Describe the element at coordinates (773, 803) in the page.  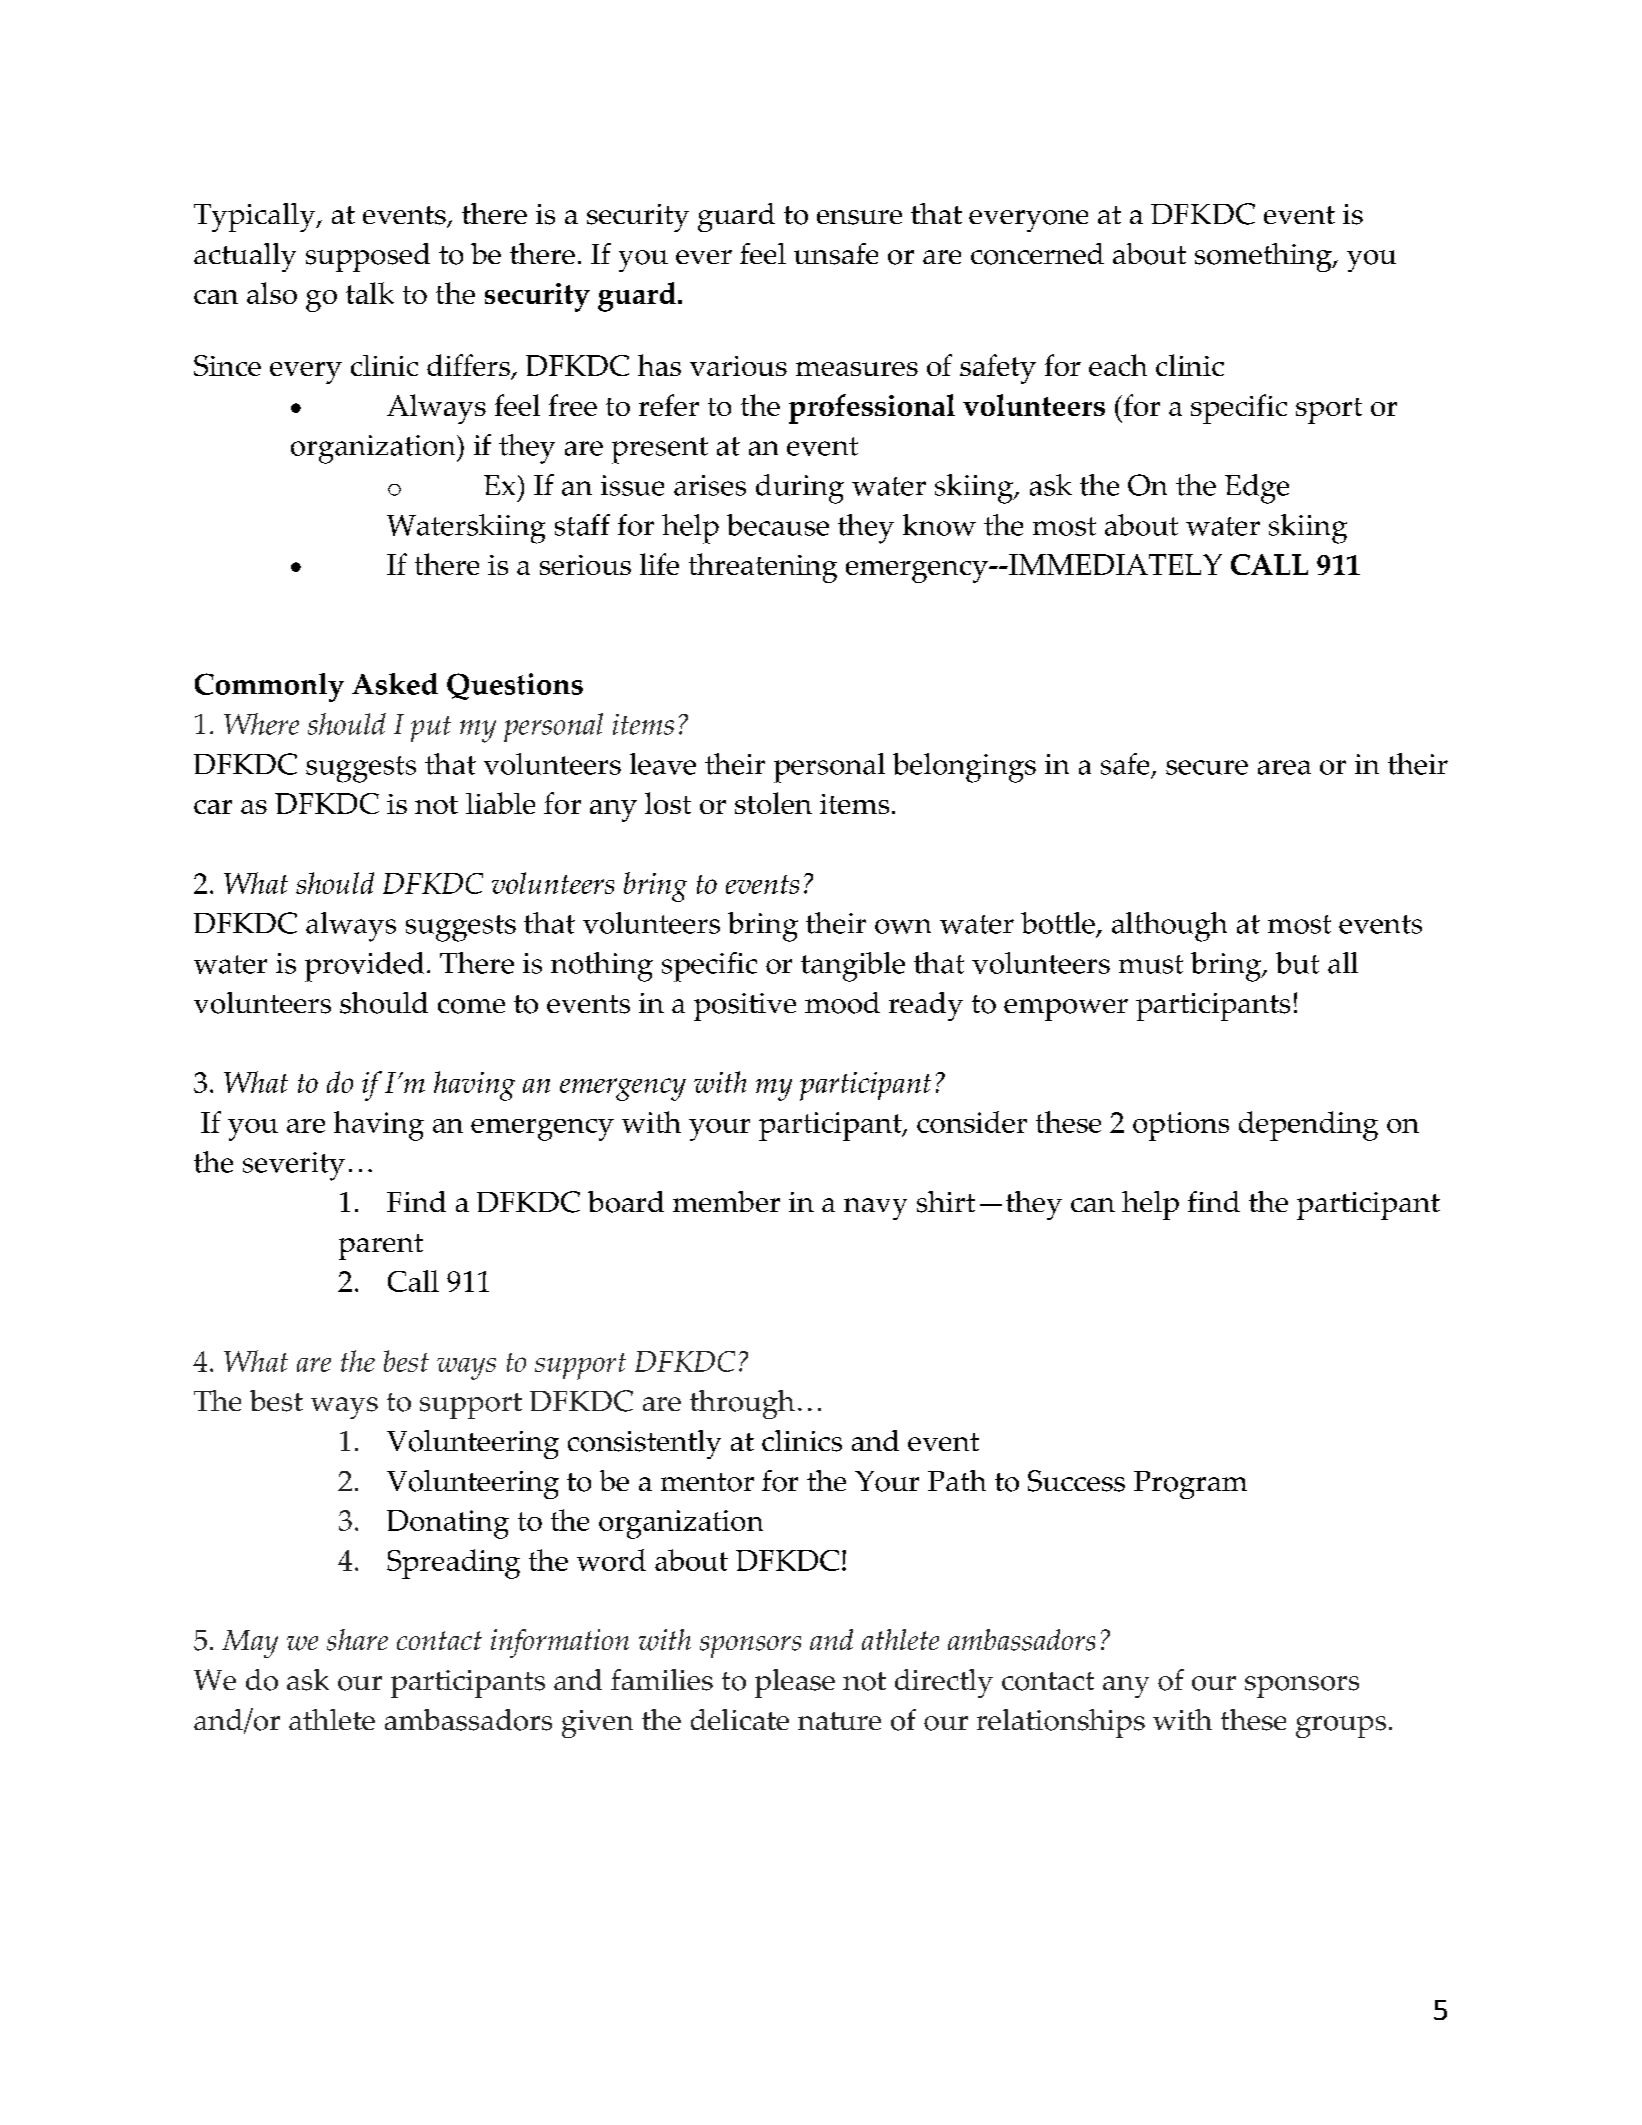
I see `stolen` at that location.
